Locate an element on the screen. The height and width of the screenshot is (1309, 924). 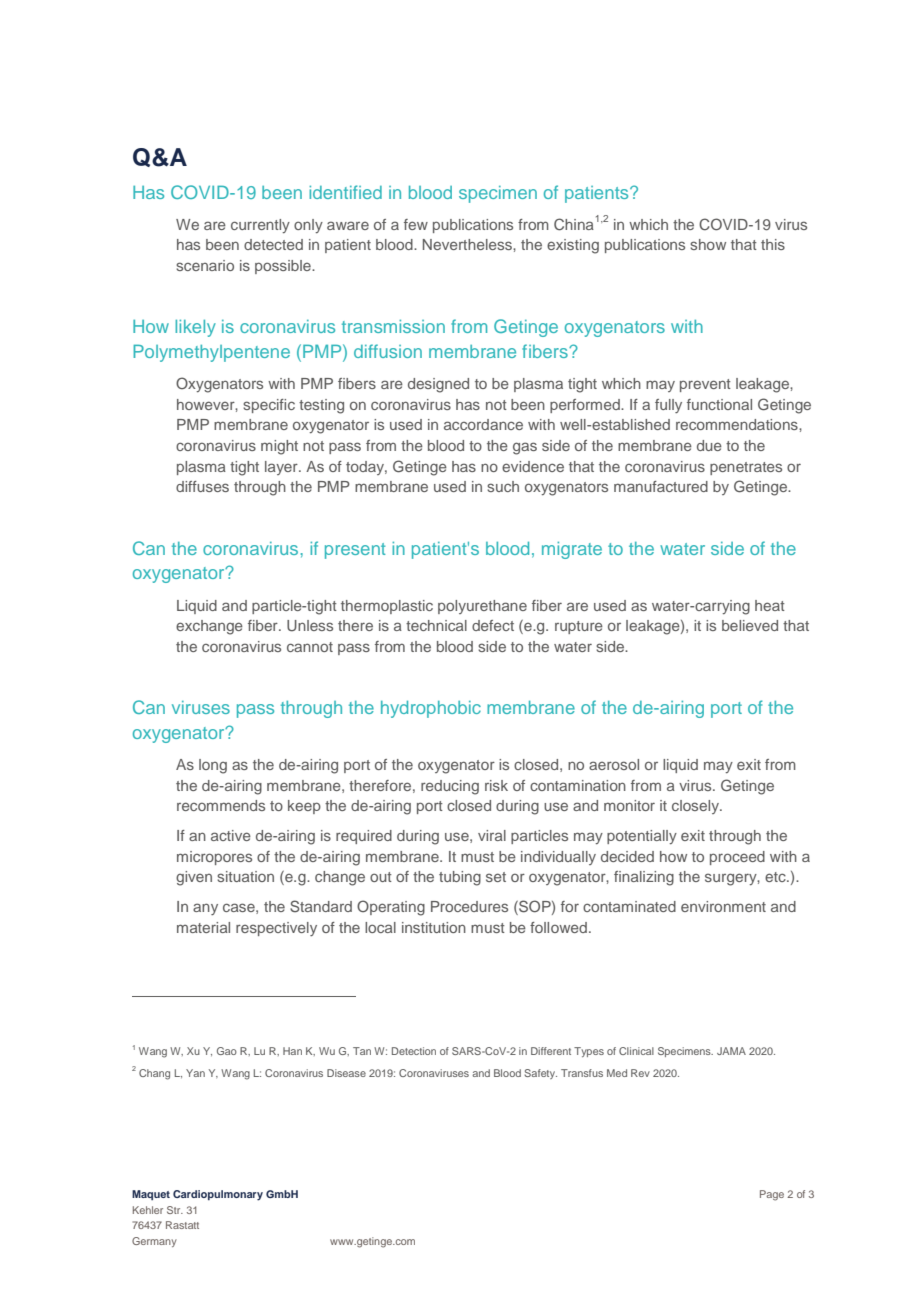
show is located at coordinates (708, 244).
